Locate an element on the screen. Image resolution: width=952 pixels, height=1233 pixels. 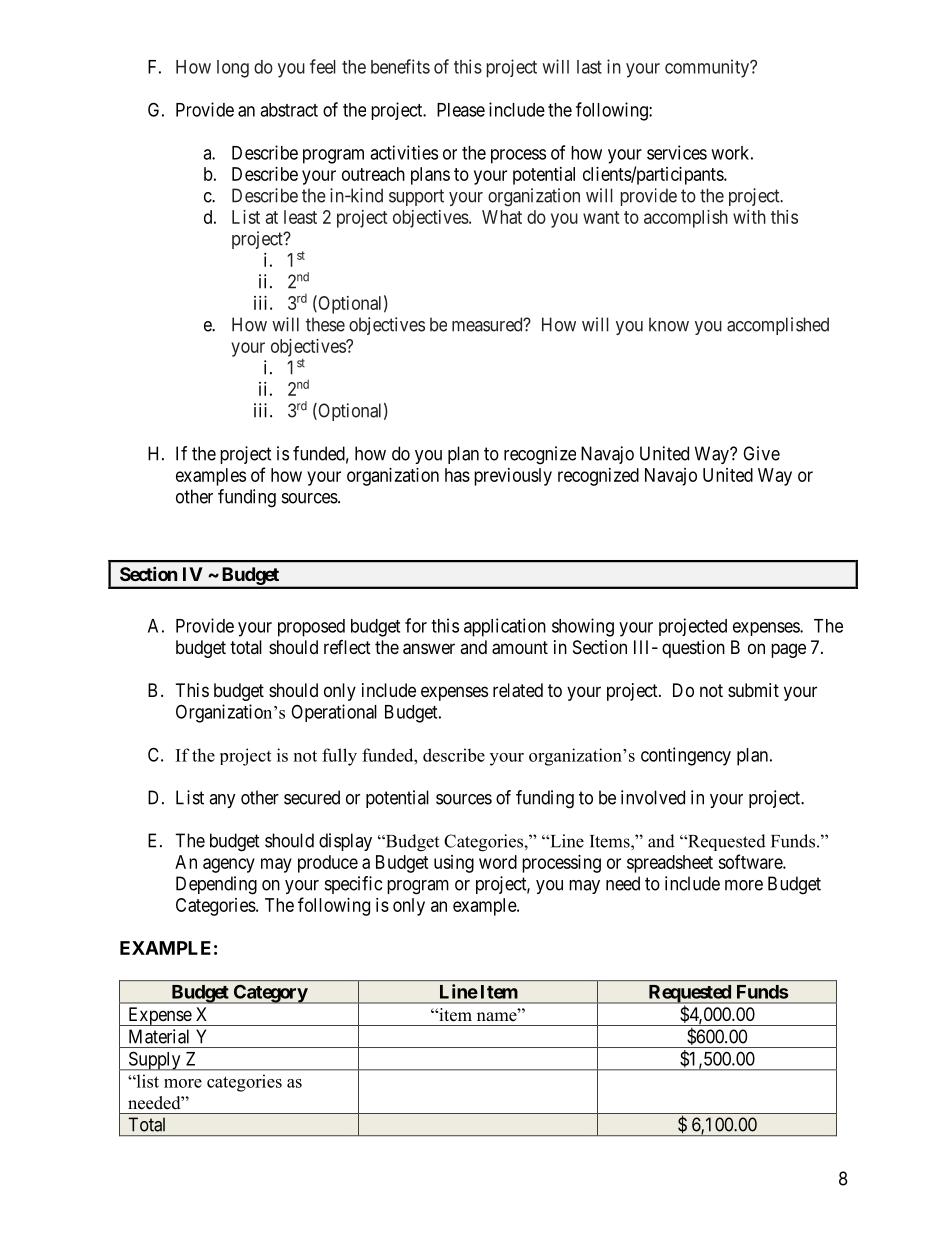
using is located at coordinates (454, 864).
